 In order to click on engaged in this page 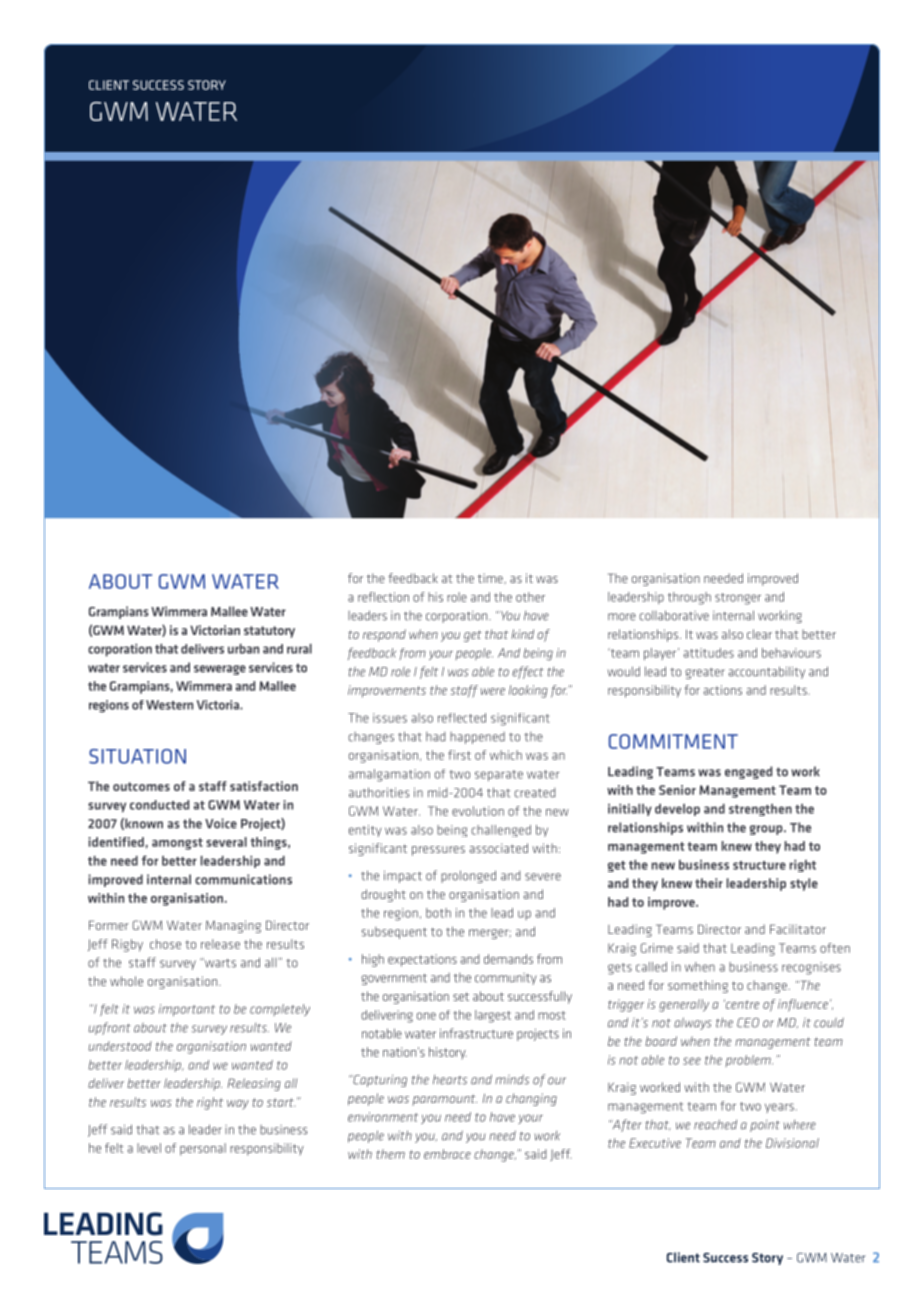, I will do `click(748, 772)`.
